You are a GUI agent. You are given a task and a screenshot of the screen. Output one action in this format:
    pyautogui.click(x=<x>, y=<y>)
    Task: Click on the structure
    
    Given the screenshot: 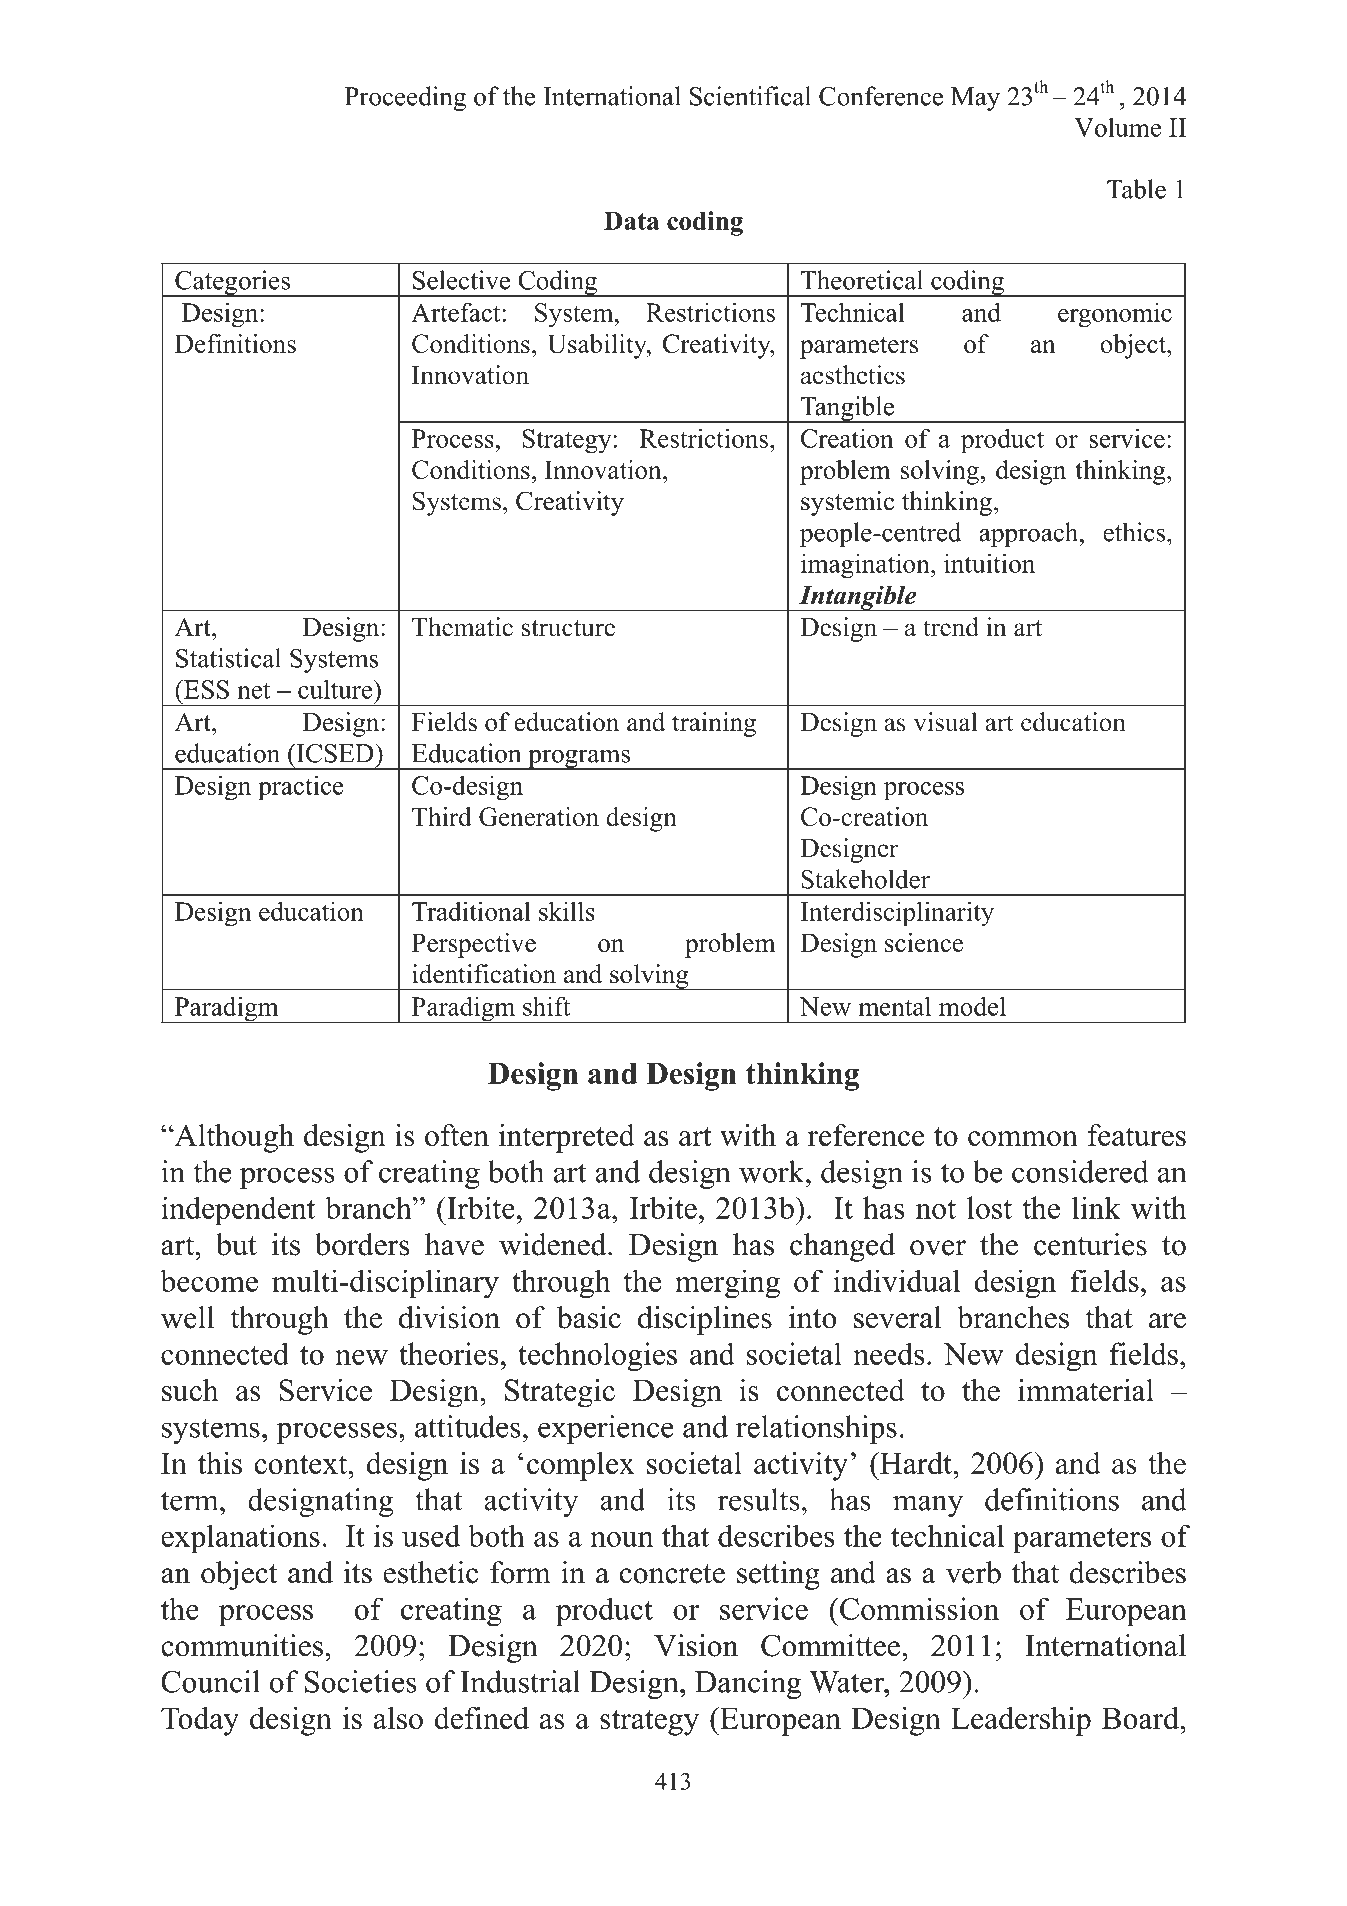 What is the action you would take?
    pyautogui.click(x=568, y=628)
